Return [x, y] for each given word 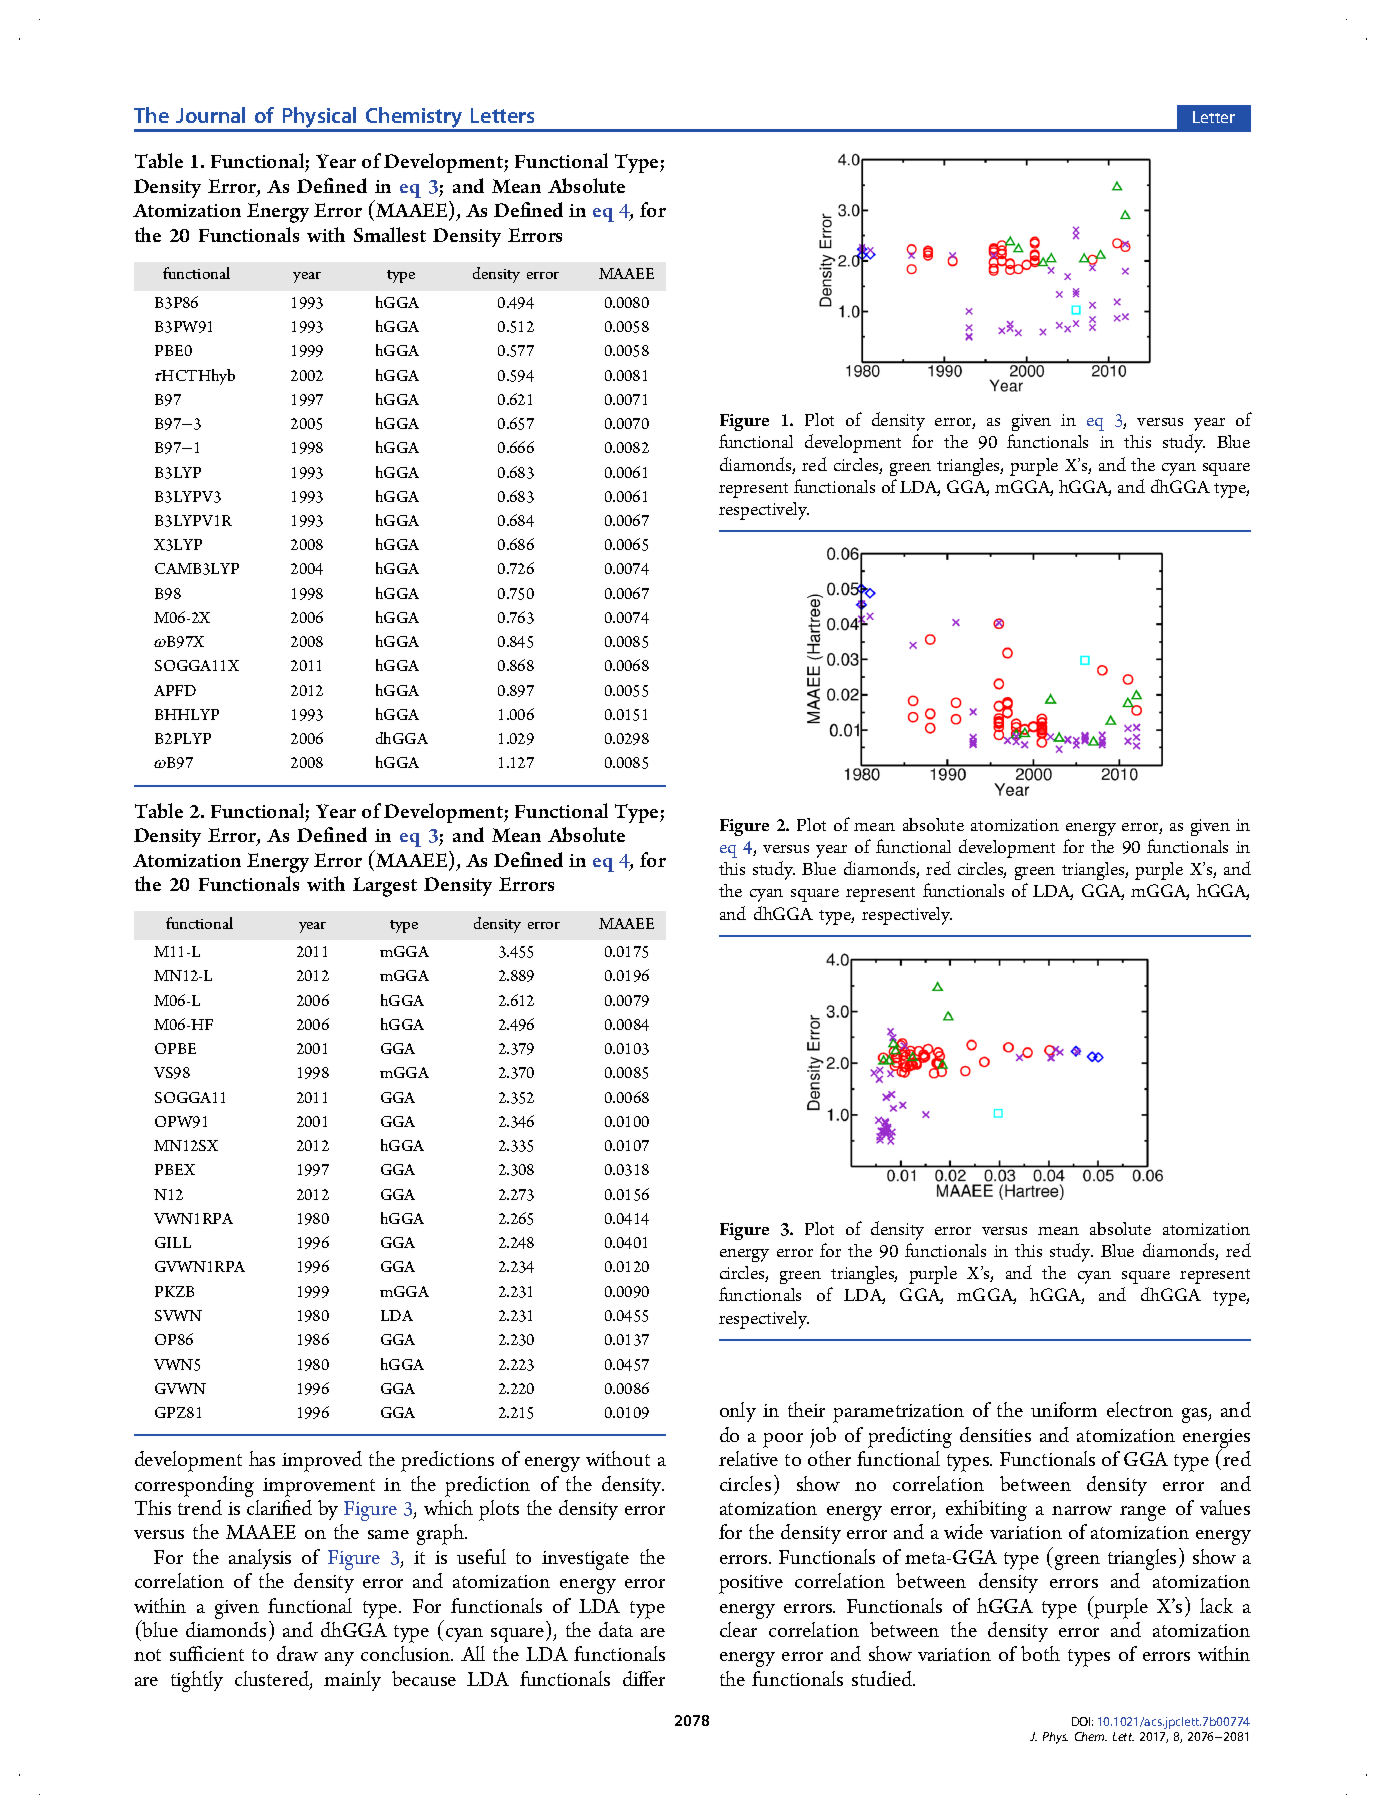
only [738, 1412]
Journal [210, 115]
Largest [385, 887]
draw [297, 1653]
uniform [1064, 1409]
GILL [173, 1242]
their [806, 1409]
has [262, 1458]
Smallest [390, 234]
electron [1140, 1409]
